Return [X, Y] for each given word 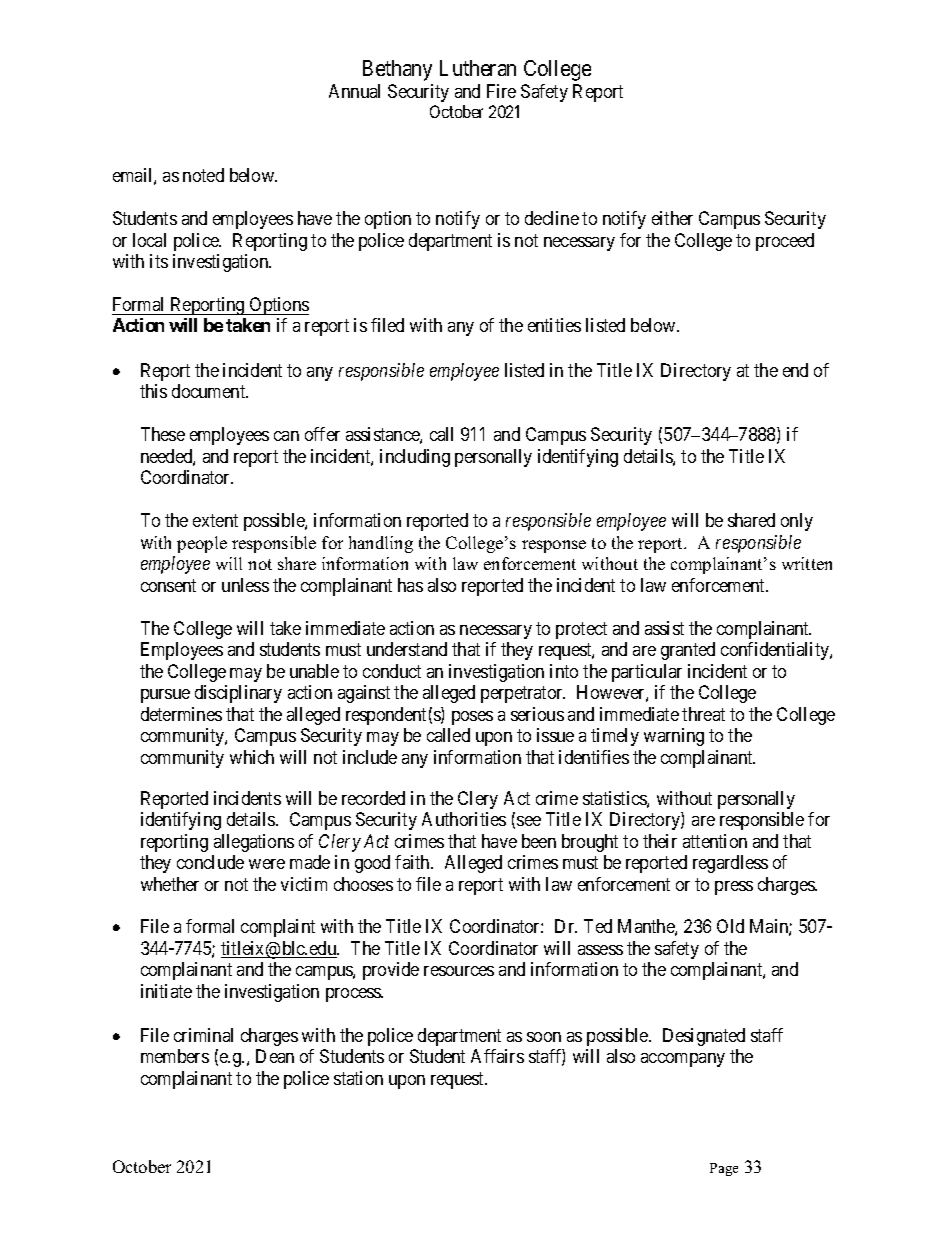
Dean [275, 1056]
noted [203, 175]
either [672, 218]
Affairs [497, 1056]
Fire [501, 91]
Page [724, 1169]
